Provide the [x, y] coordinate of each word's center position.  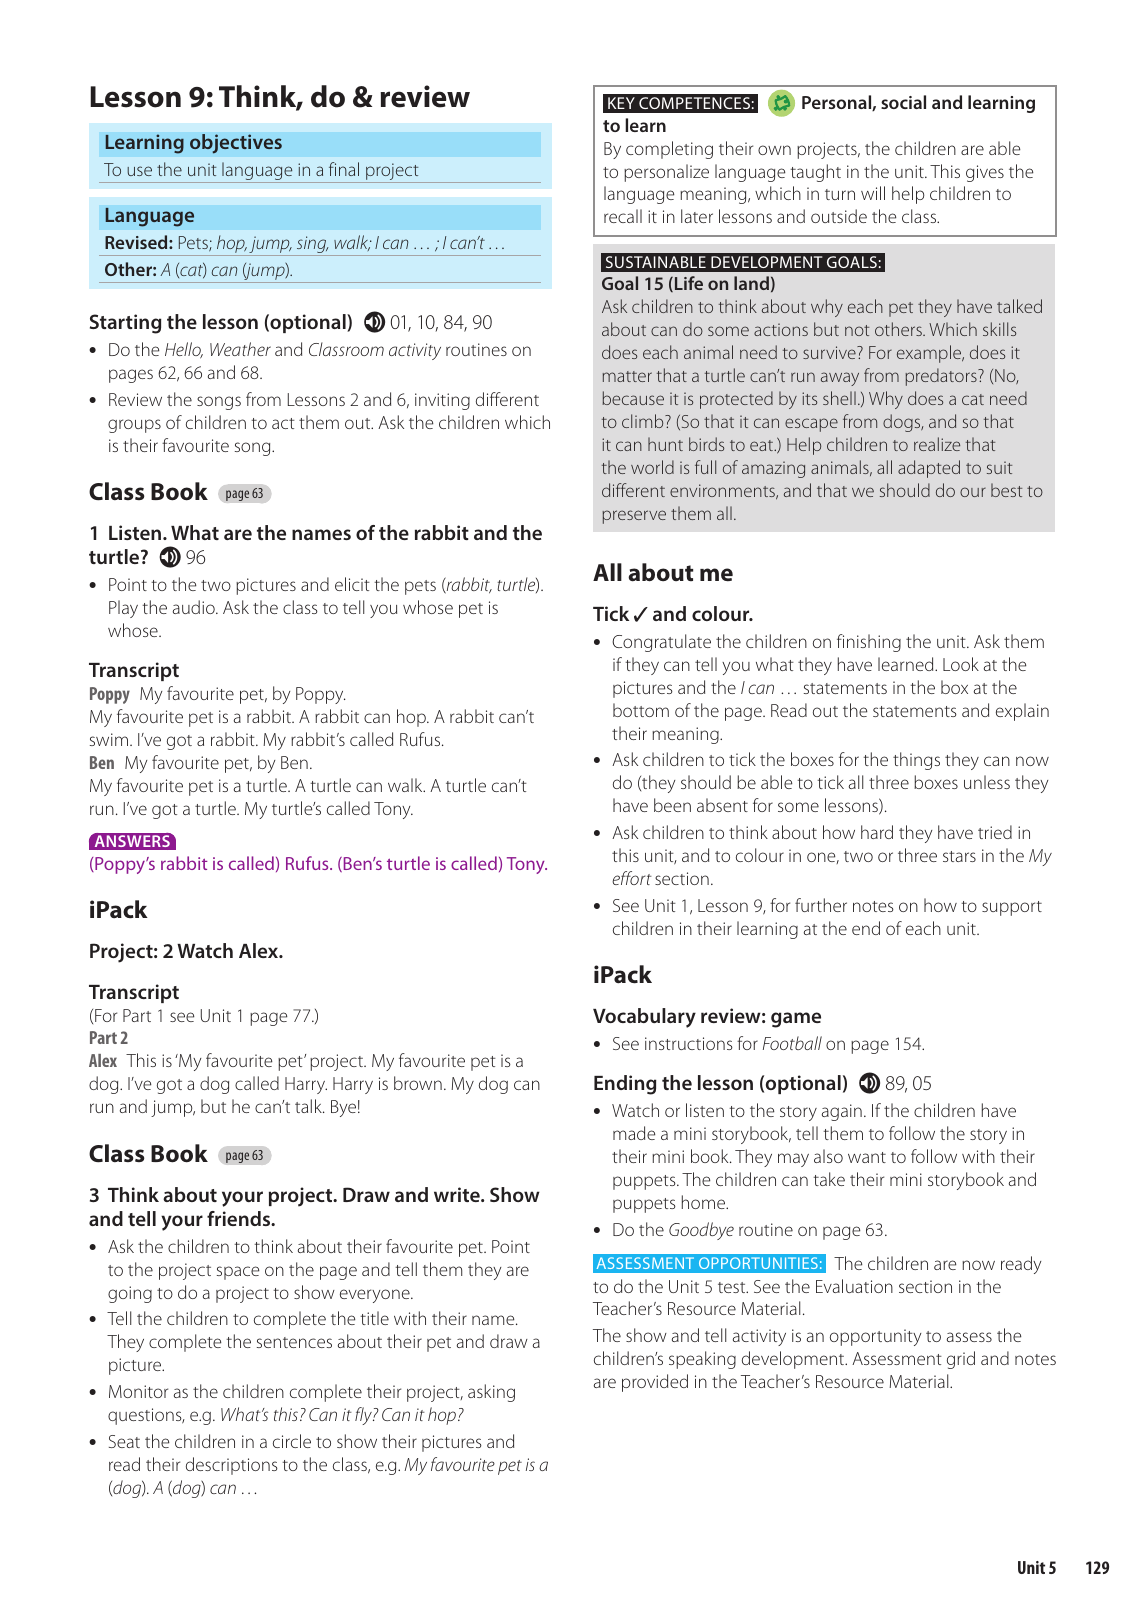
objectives [236, 144]
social [903, 102]
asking [491, 1393]
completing [669, 150]
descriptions [232, 1466]
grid [961, 1360]
